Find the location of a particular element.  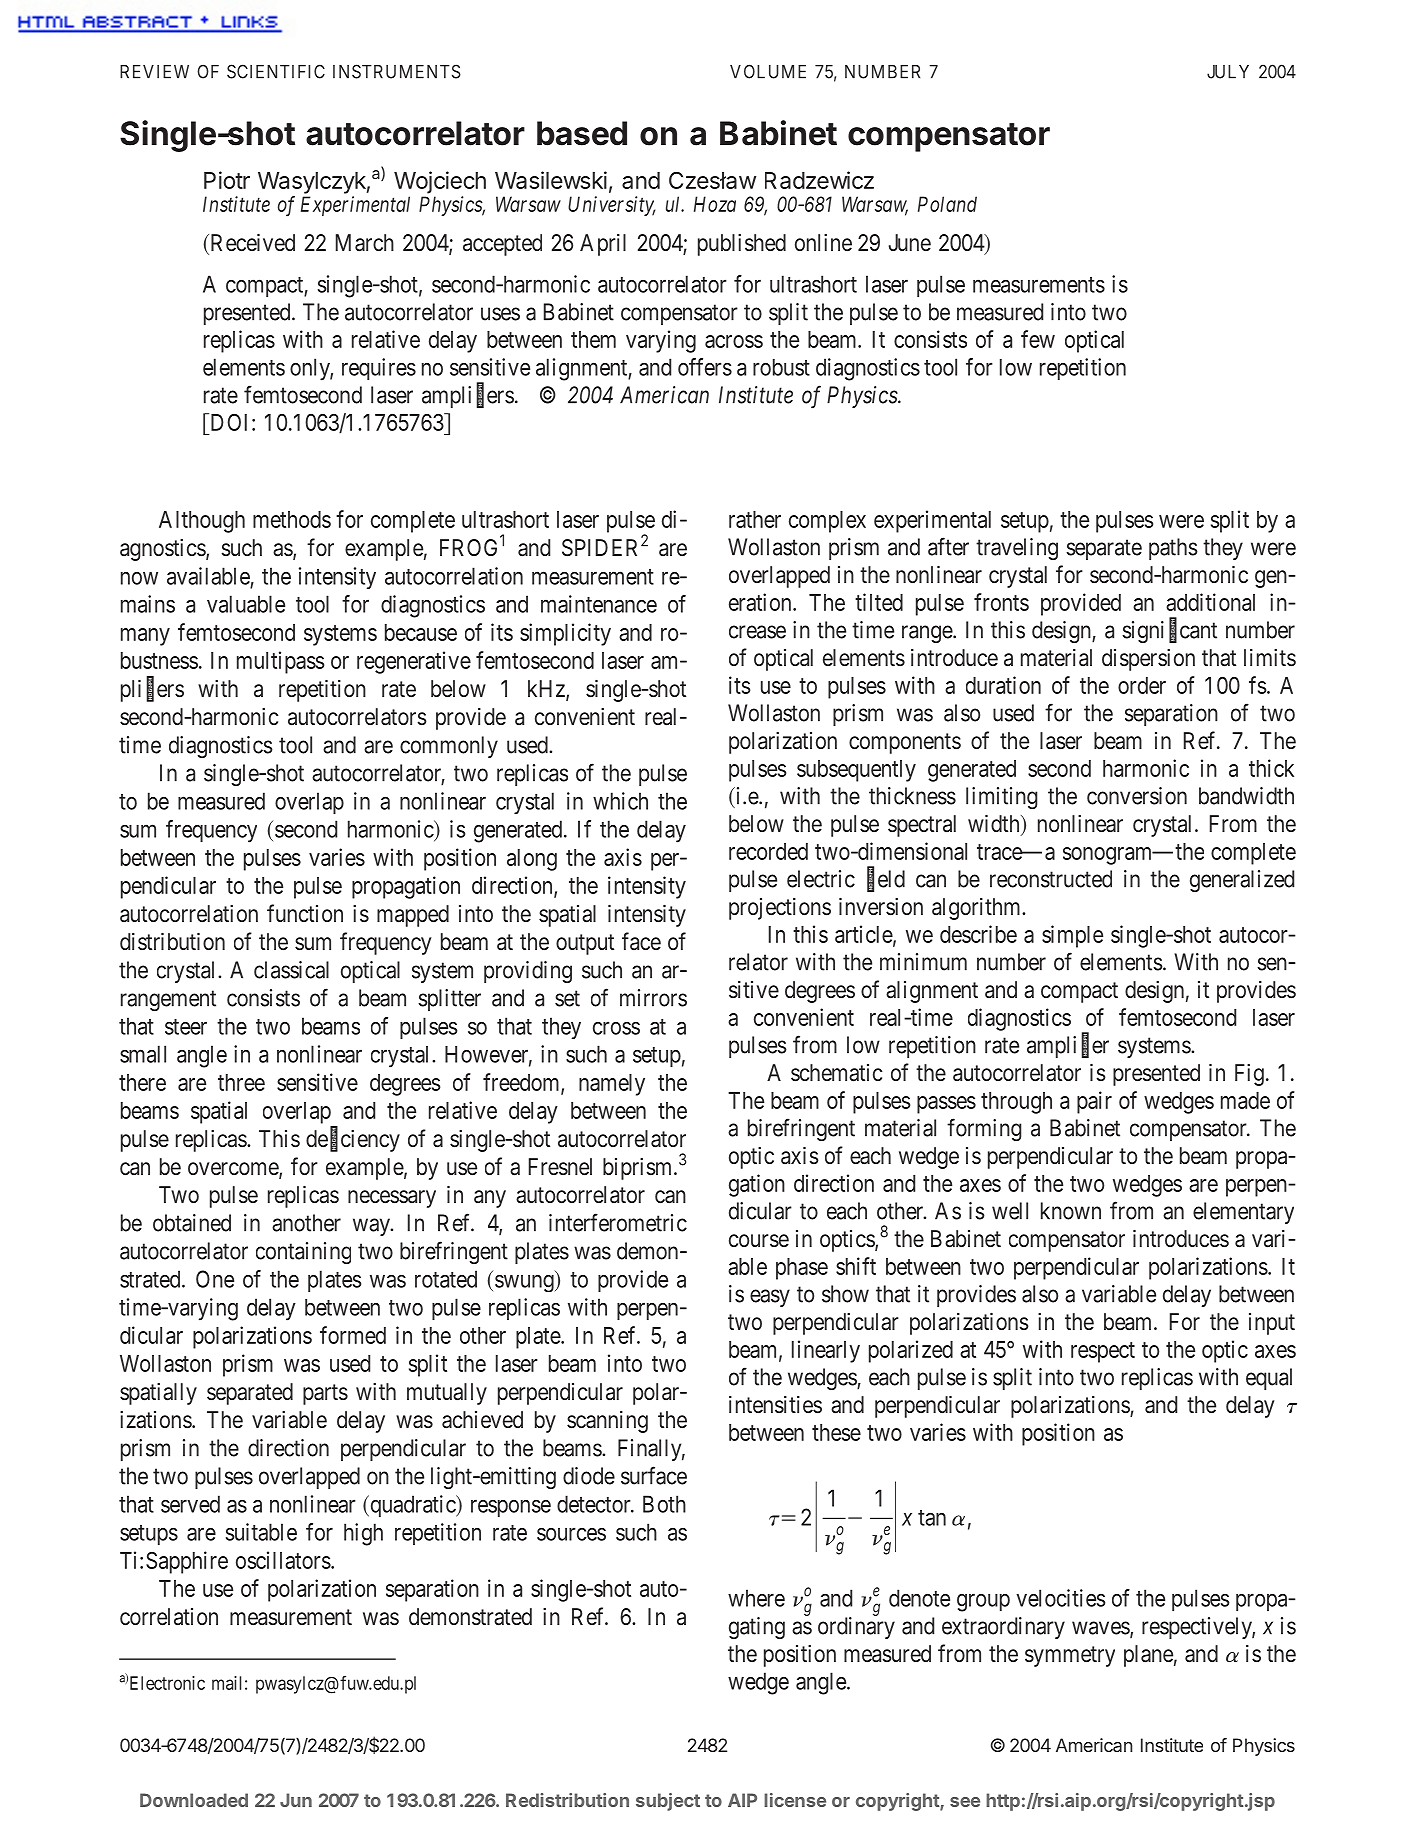

paths is located at coordinates (1173, 549).
